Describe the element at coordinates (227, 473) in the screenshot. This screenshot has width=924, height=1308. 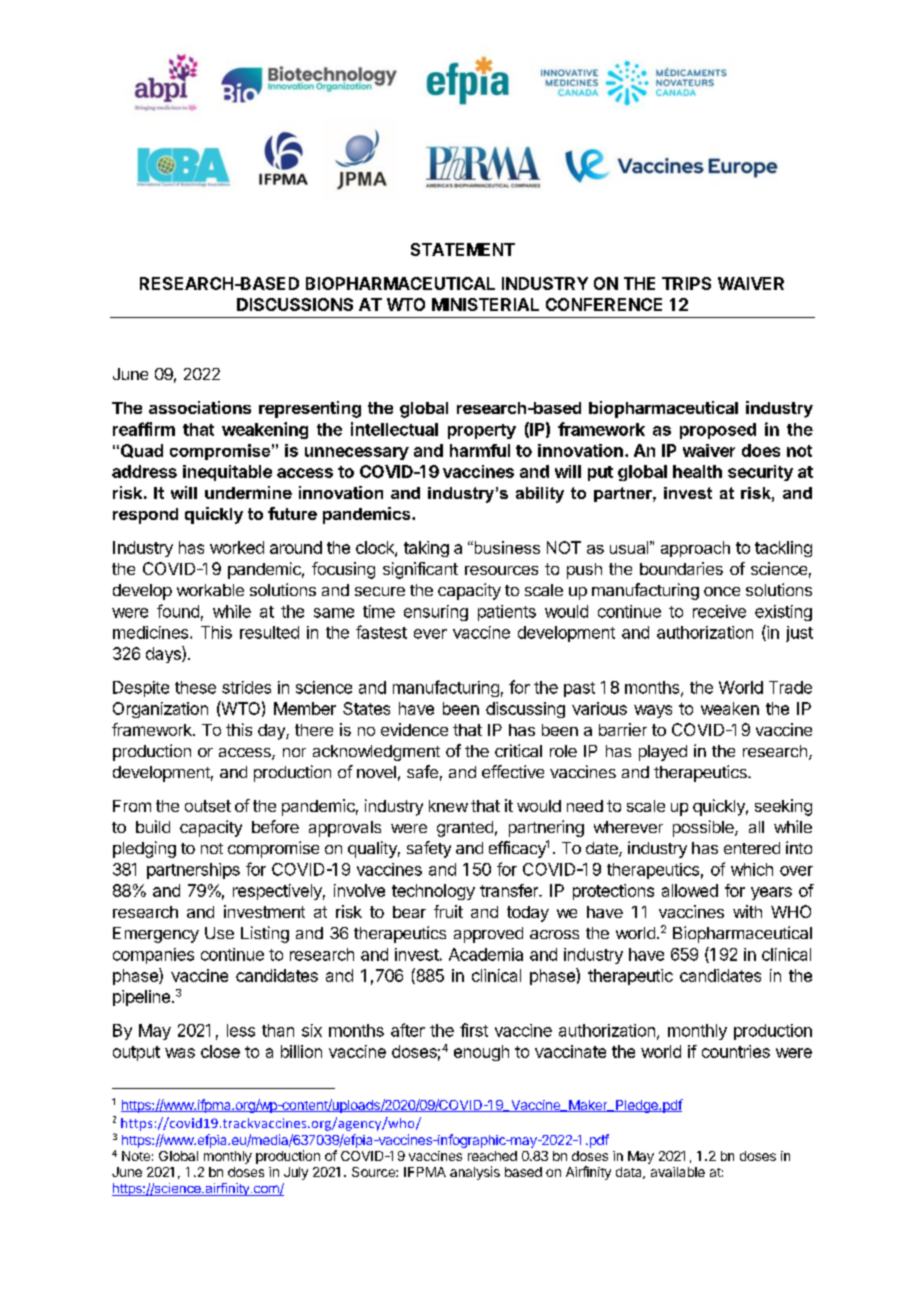
I see `inequitable` at that location.
